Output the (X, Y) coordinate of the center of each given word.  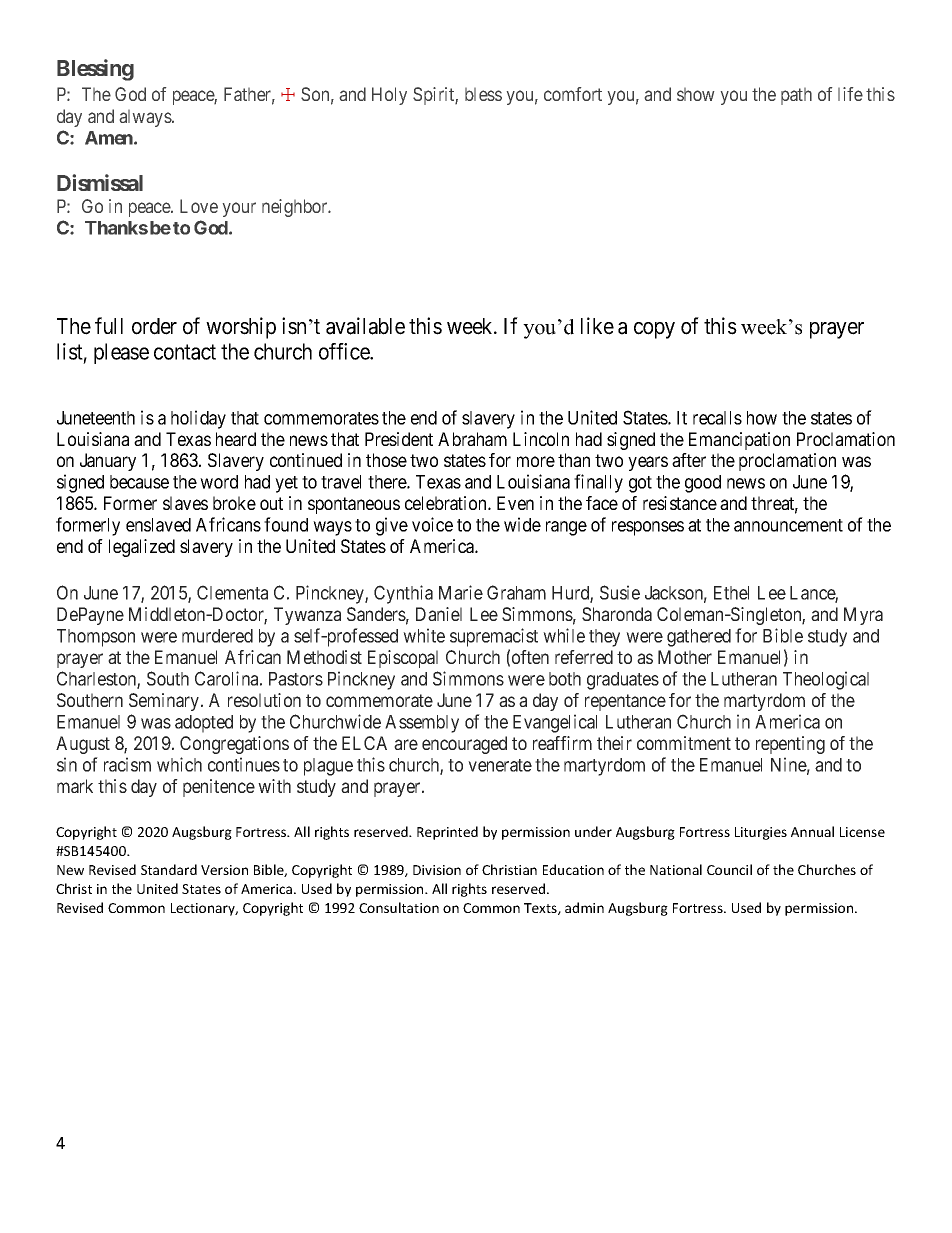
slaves (185, 503)
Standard (169, 869)
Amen (110, 138)
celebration (447, 503)
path (796, 96)
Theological (826, 680)
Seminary (165, 702)
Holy (389, 96)
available (365, 326)
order (154, 326)
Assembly (422, 724)
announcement (788, 525)
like (597, 326)
